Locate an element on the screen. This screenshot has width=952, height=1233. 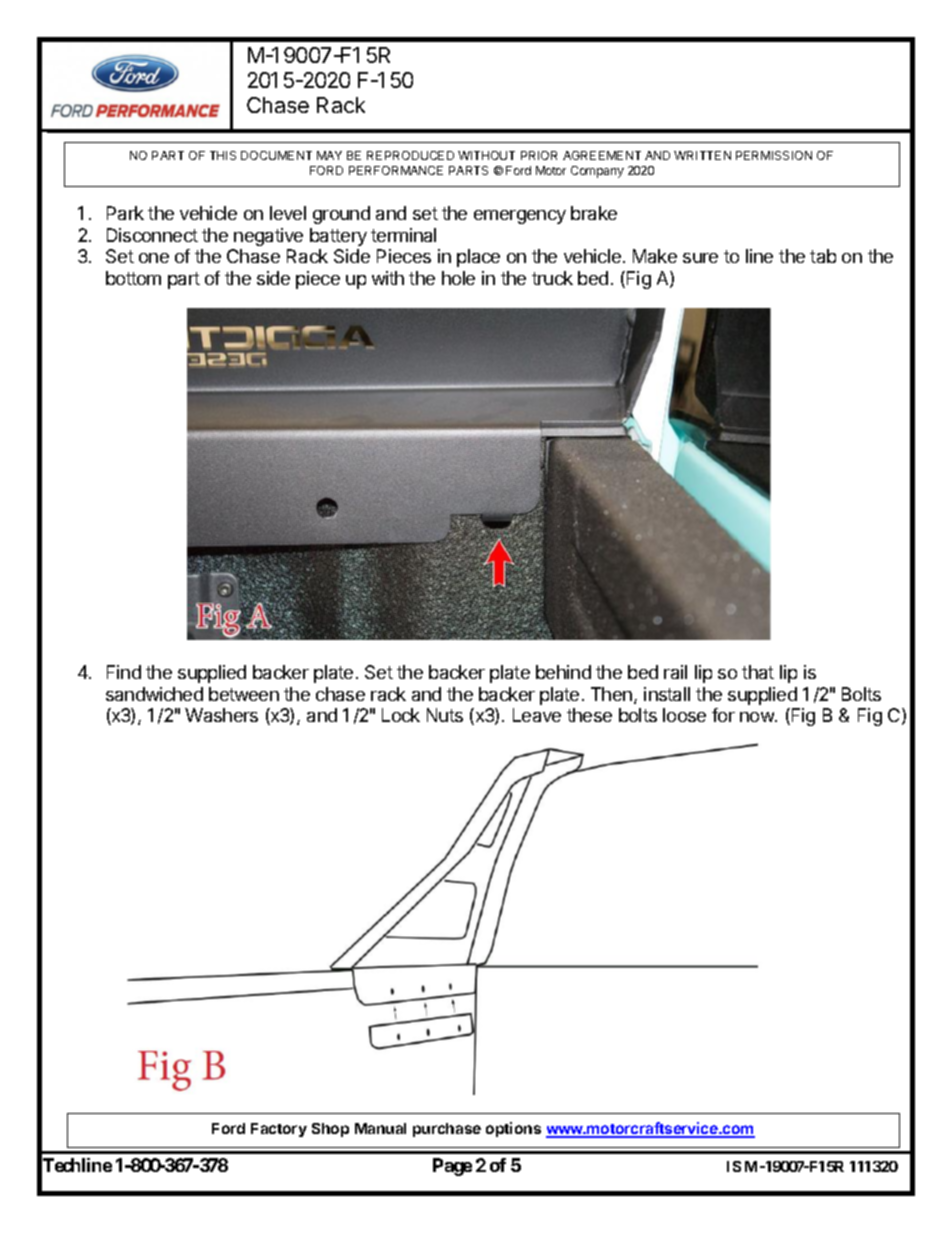
that is located at coordinates (758, 672).
